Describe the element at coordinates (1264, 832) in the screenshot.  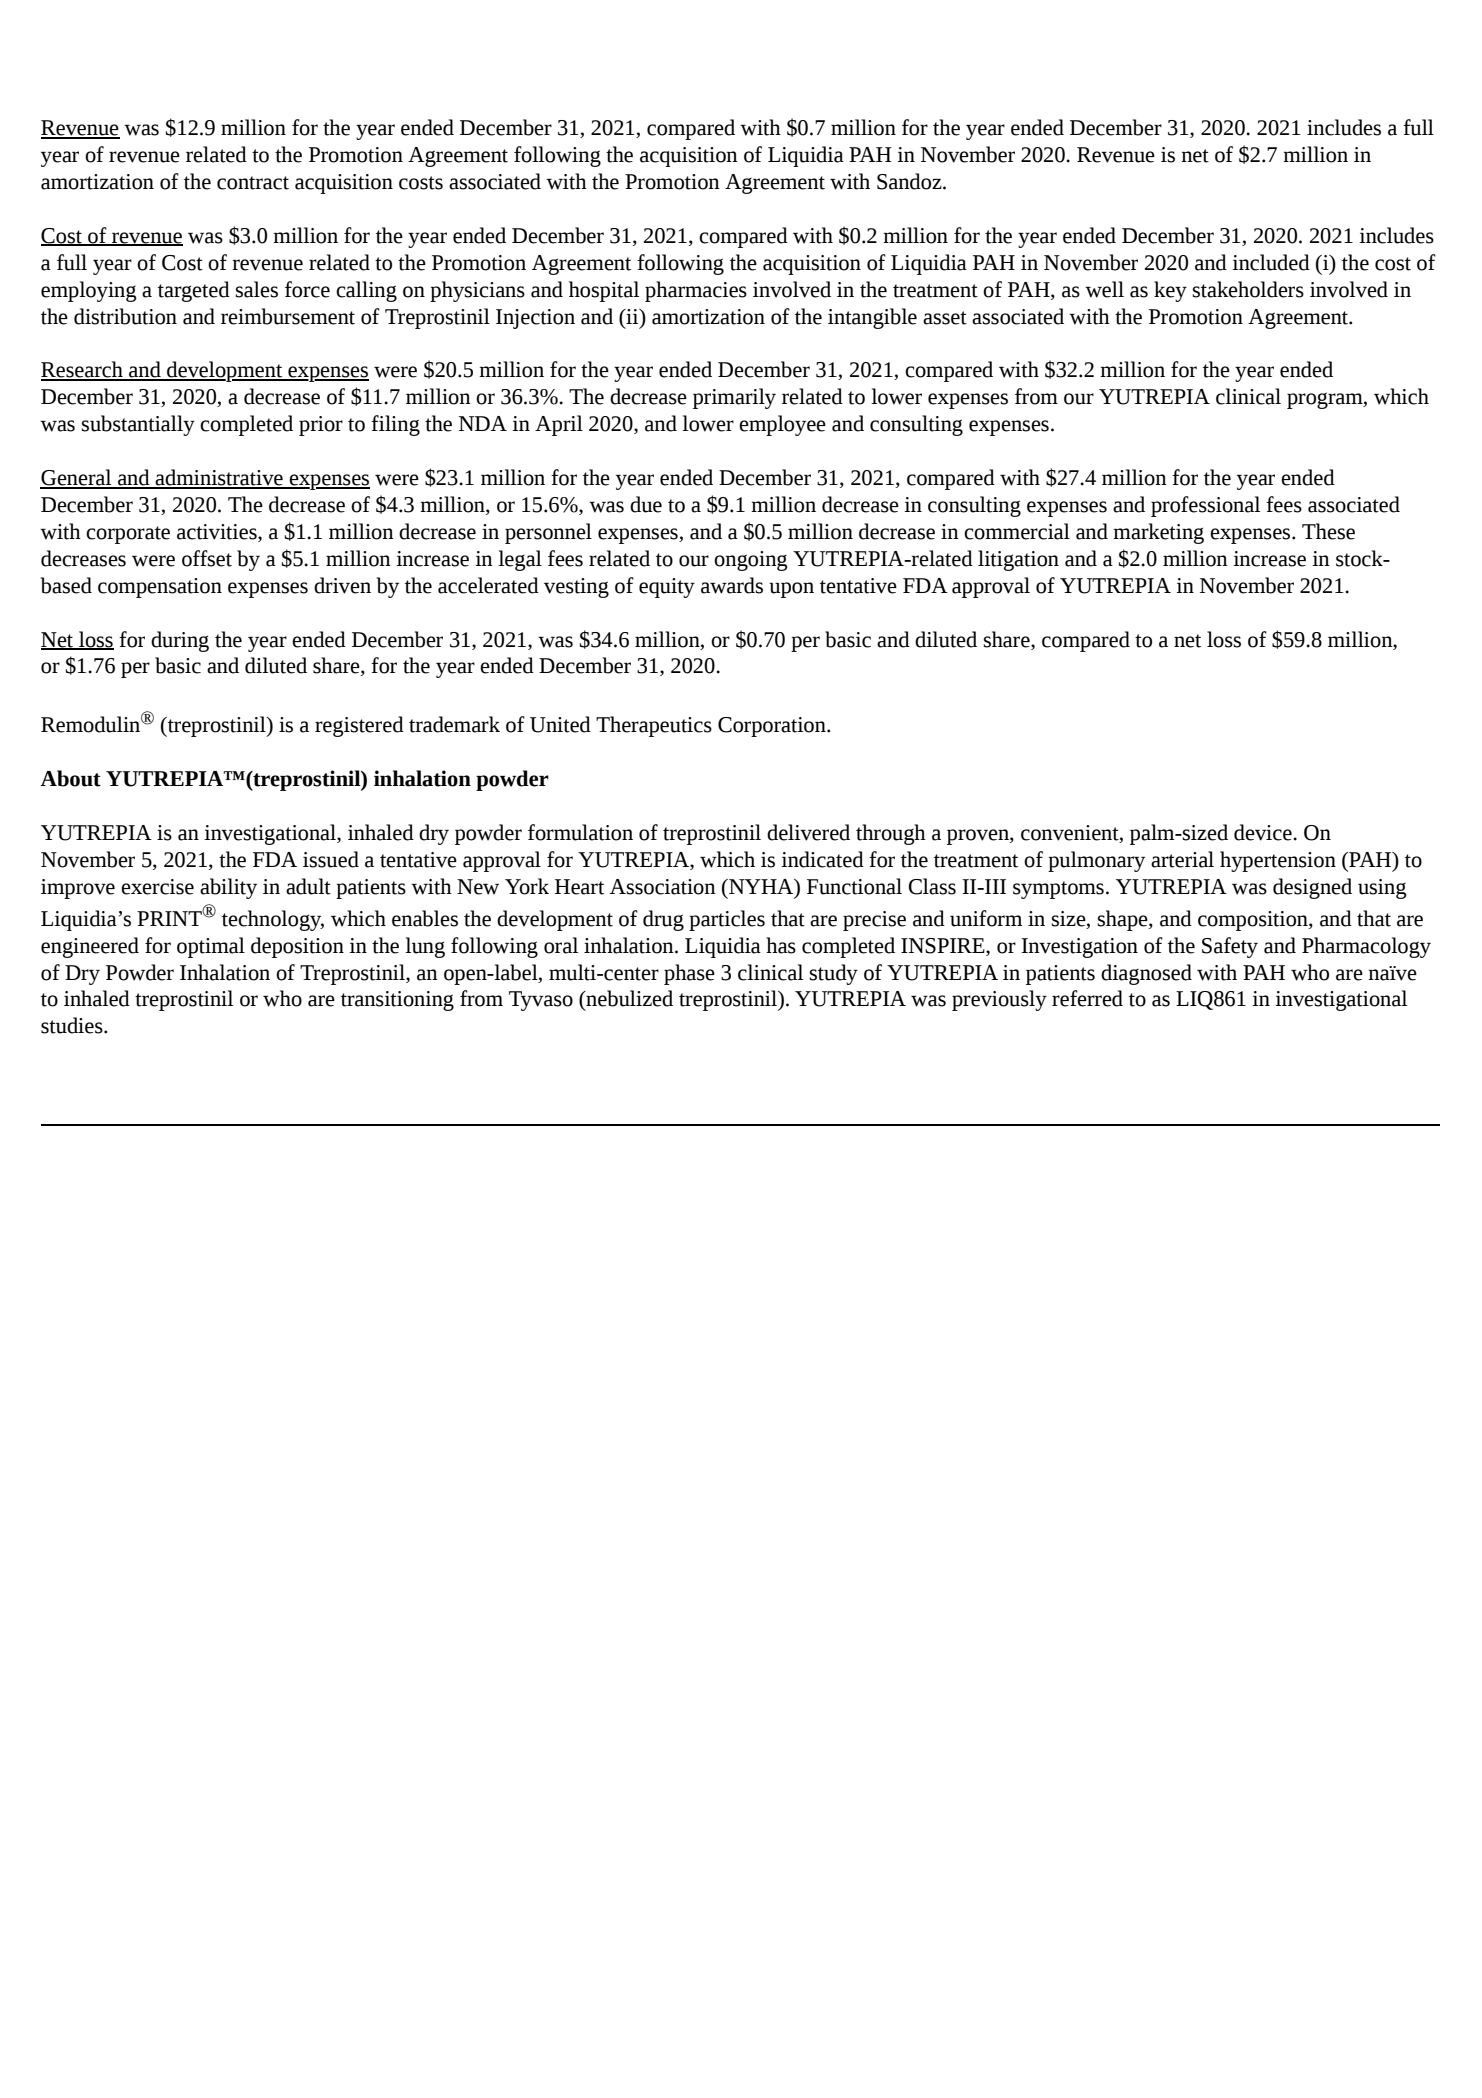
I see `device` at that location.
